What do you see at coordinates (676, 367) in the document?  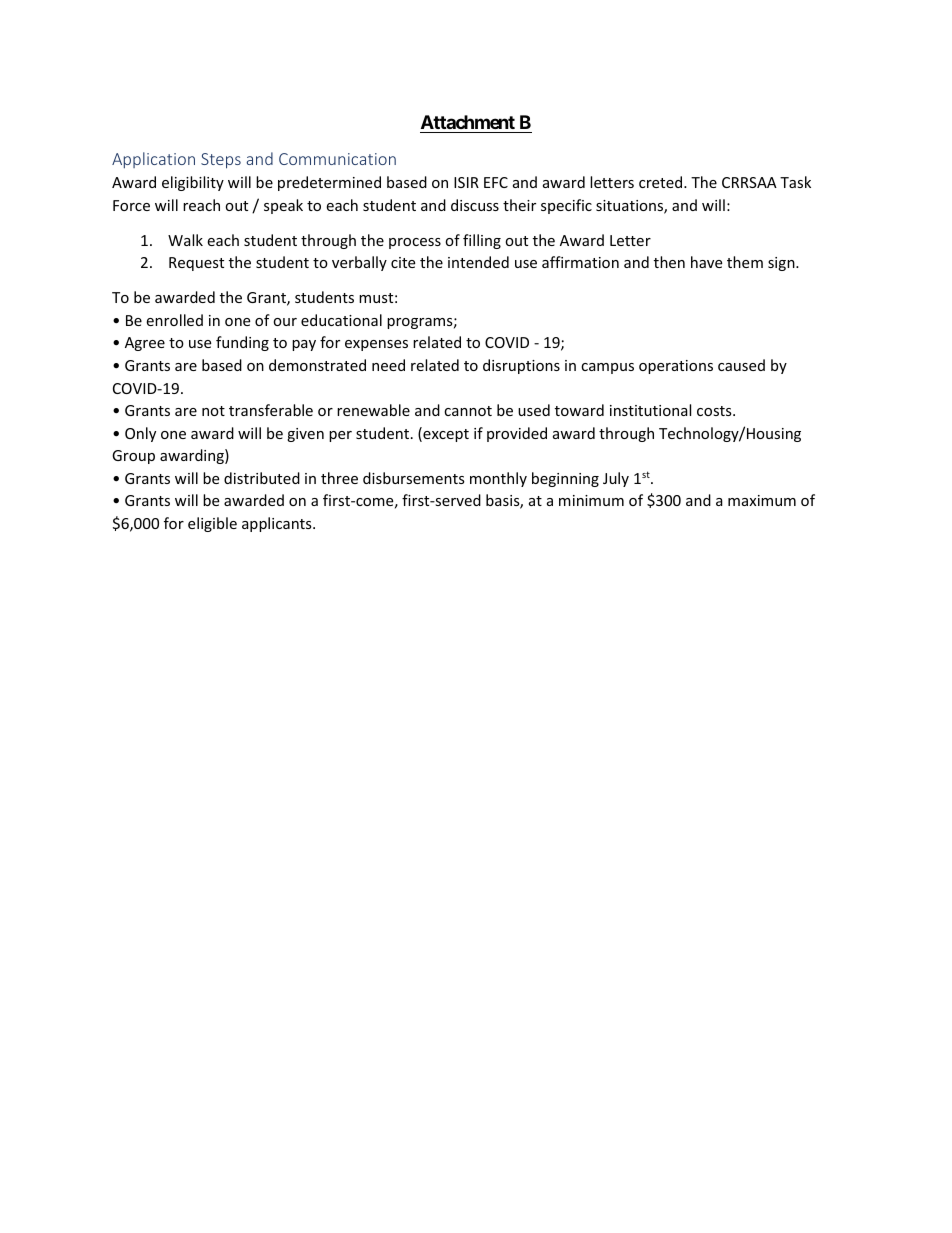 I see `operations` at bounding box center [676, 367].
